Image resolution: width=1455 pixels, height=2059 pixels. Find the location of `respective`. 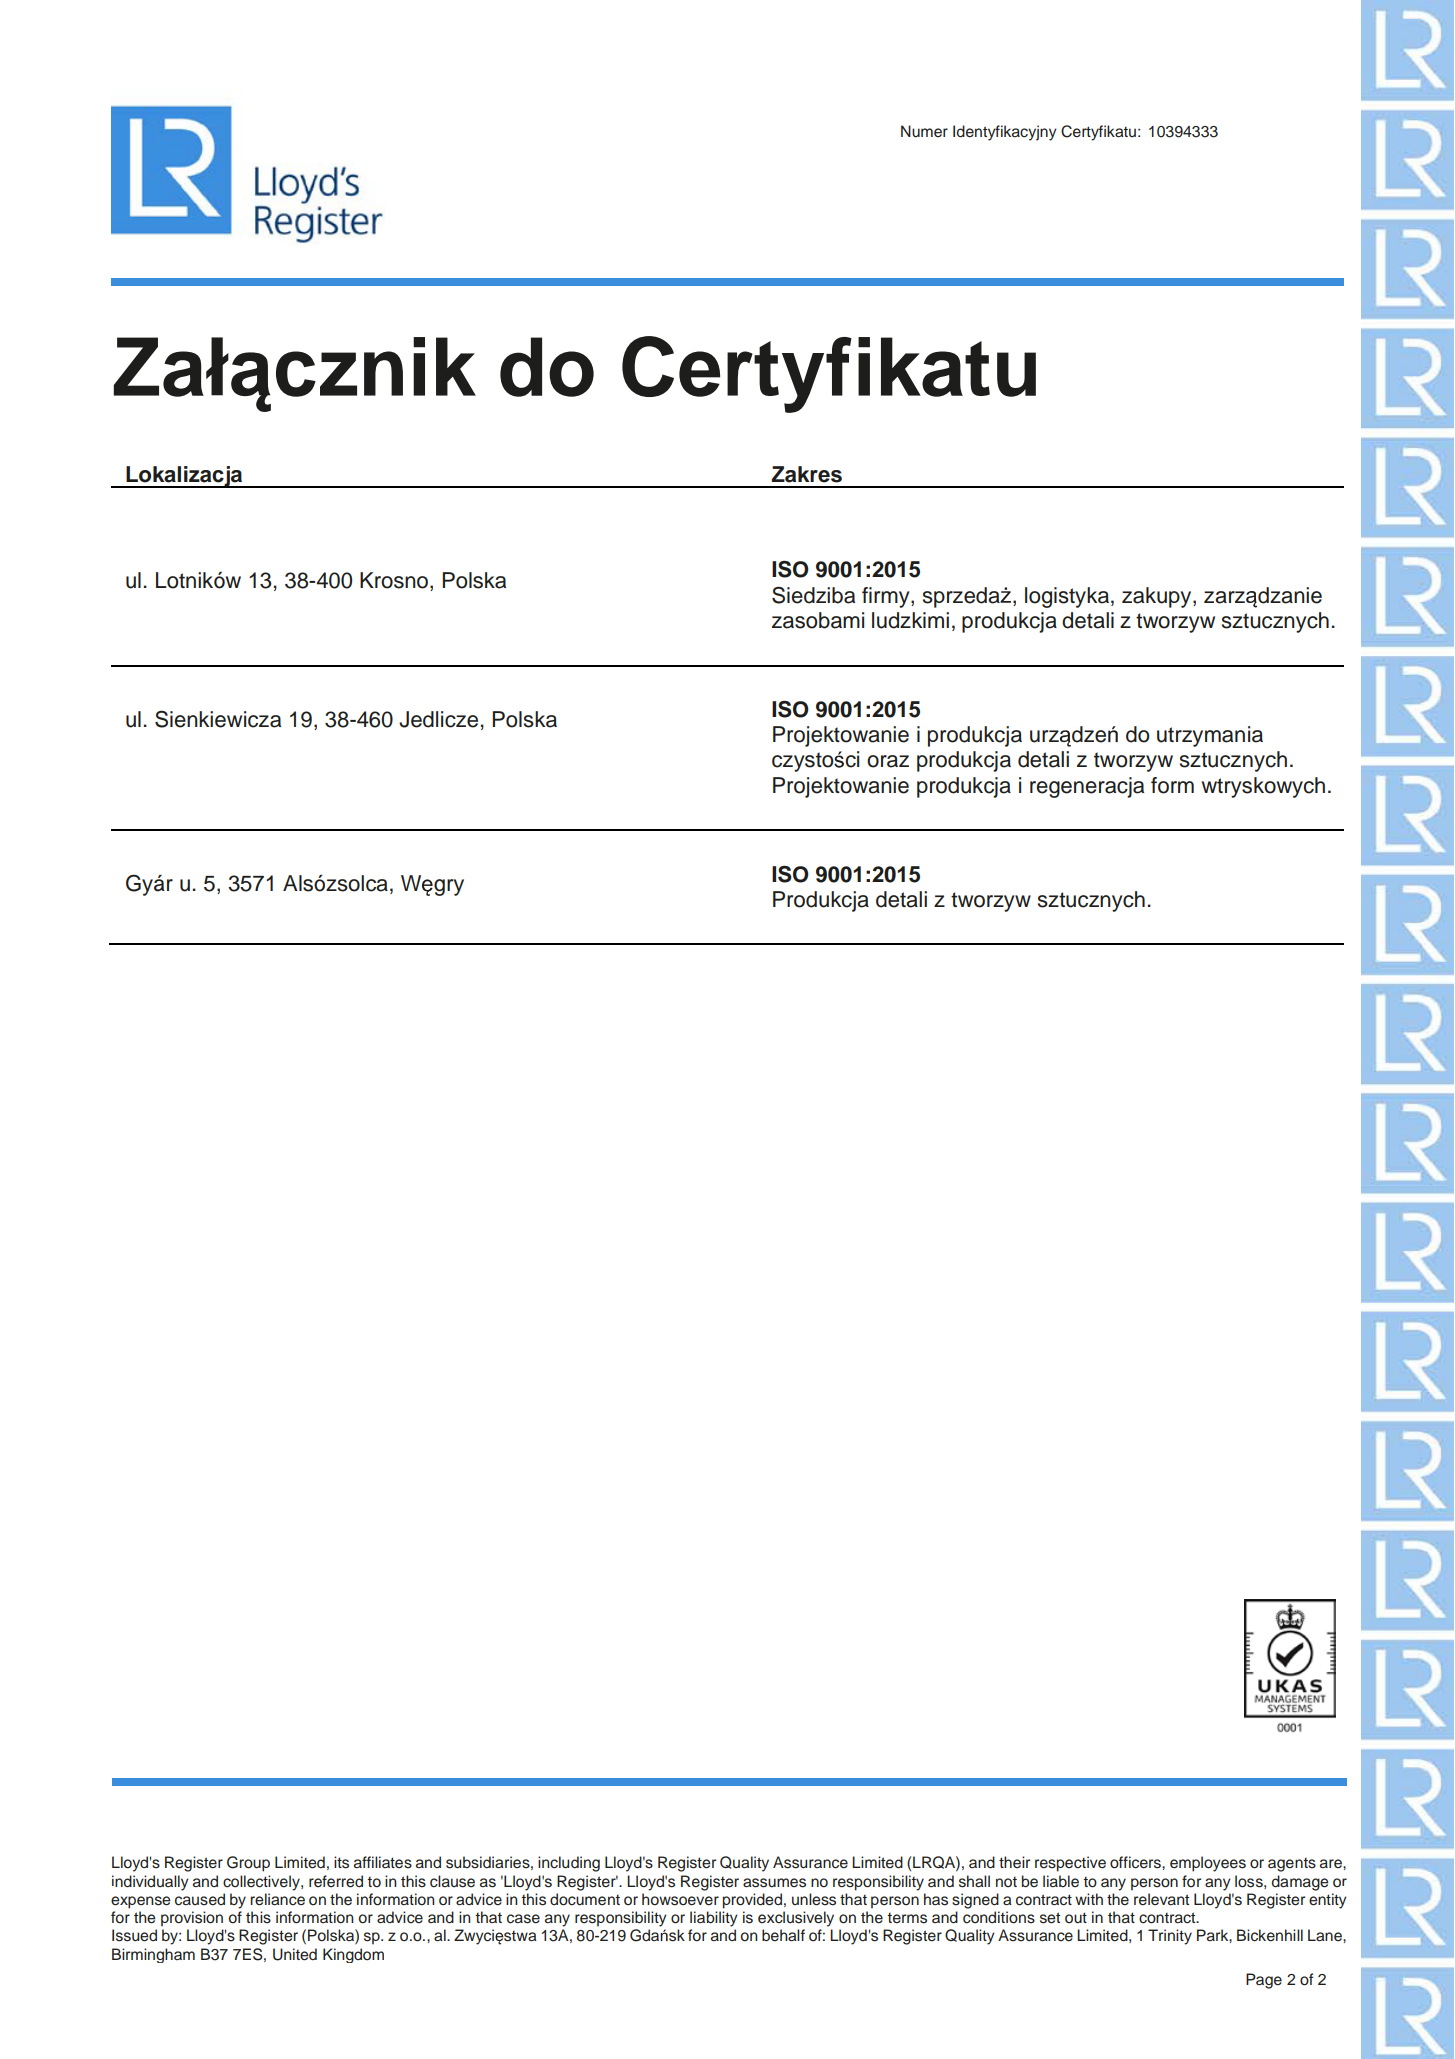

respective is located at coordinates (1070, 1864).
